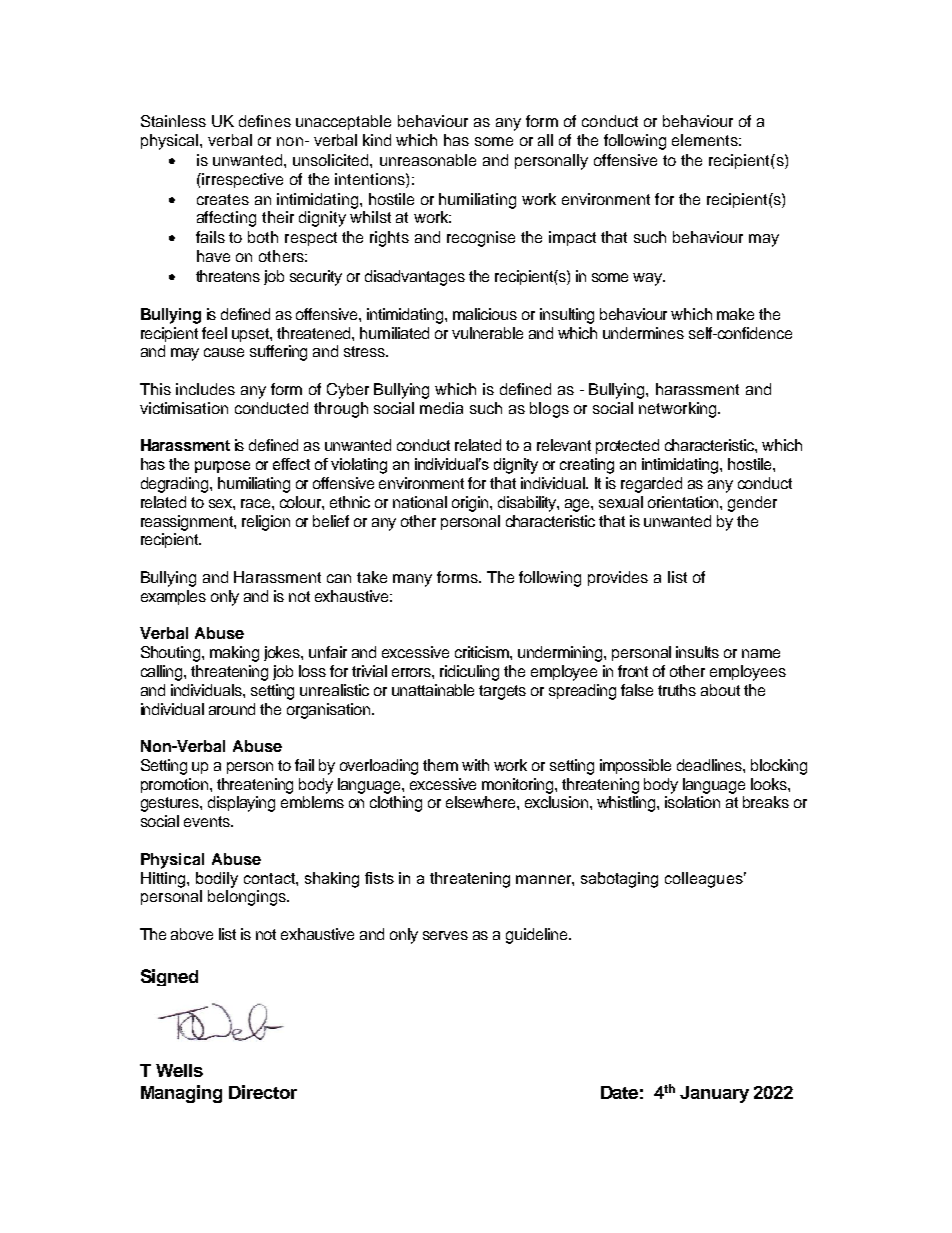 The image size is (952, 1233). What do you see at coordinates (572, 238) in the document?
I see `impact` at bounding box center [572, 238].
